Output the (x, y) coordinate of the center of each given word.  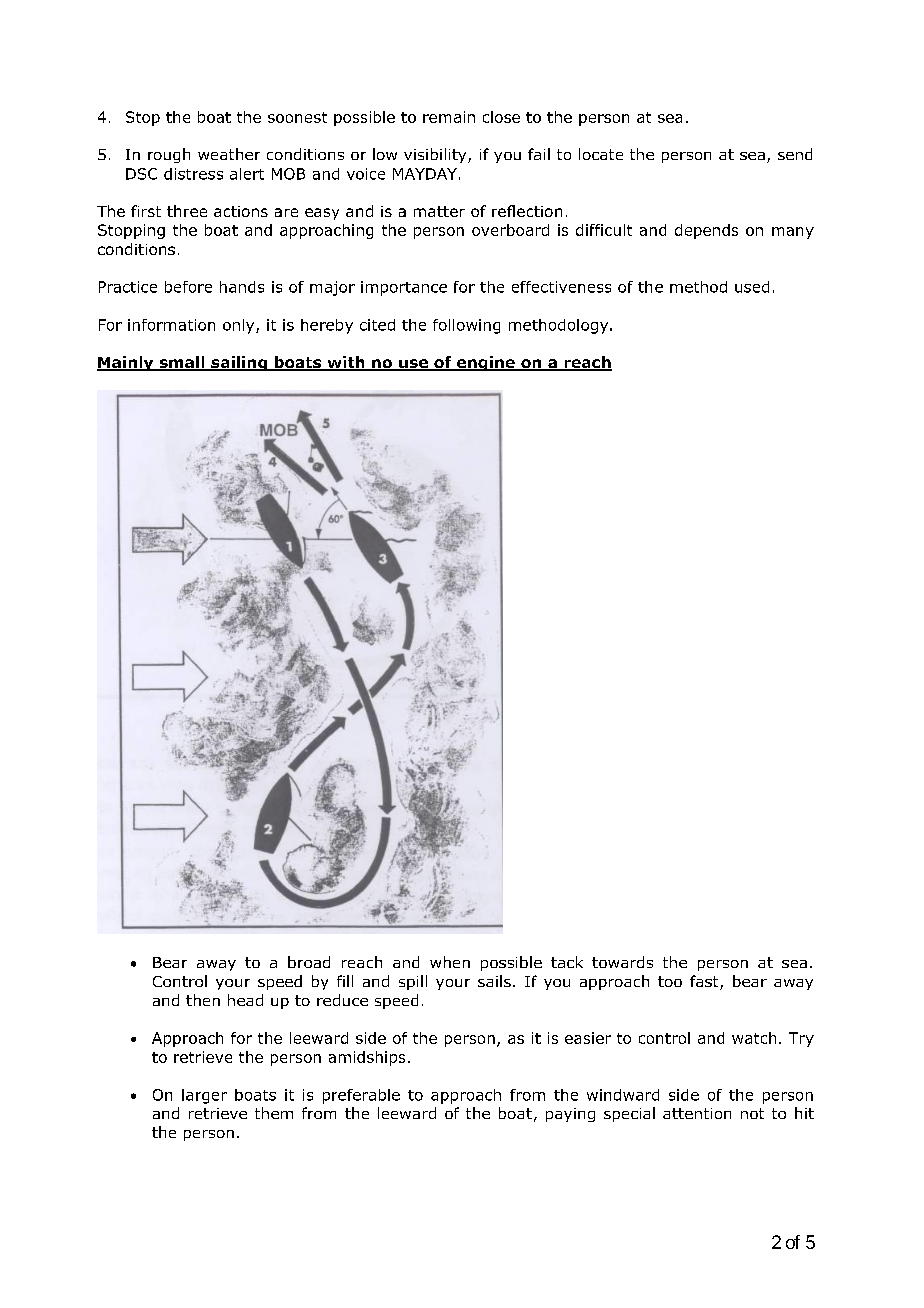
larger (204, 1096)
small (182, 363)
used (752, 287)
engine (486, 363)
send (795, 154)
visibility (436, 155)
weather (229, 154)
